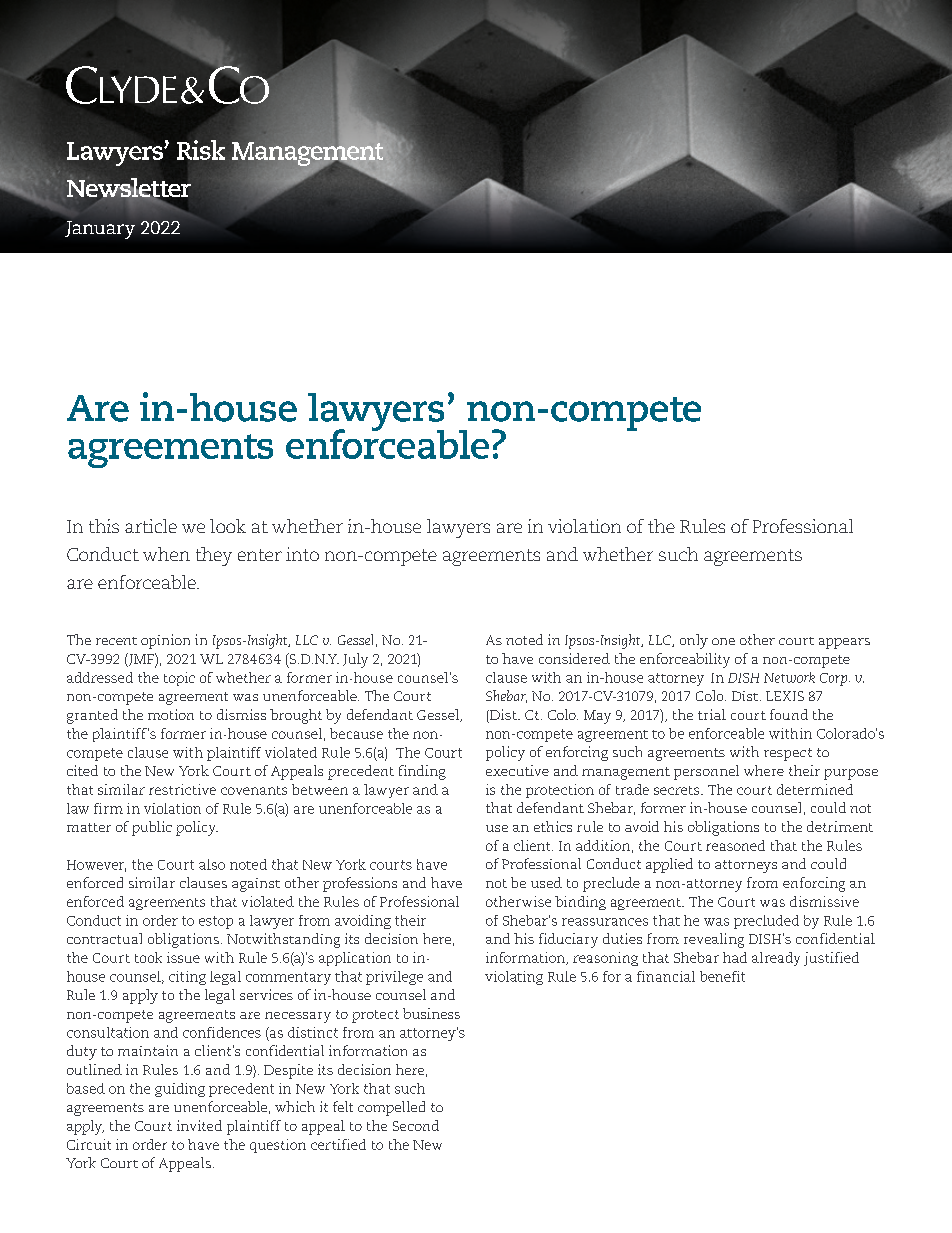 This screenshot has width=952, height=1233. I want to click on opinion, so click(165, 641).
